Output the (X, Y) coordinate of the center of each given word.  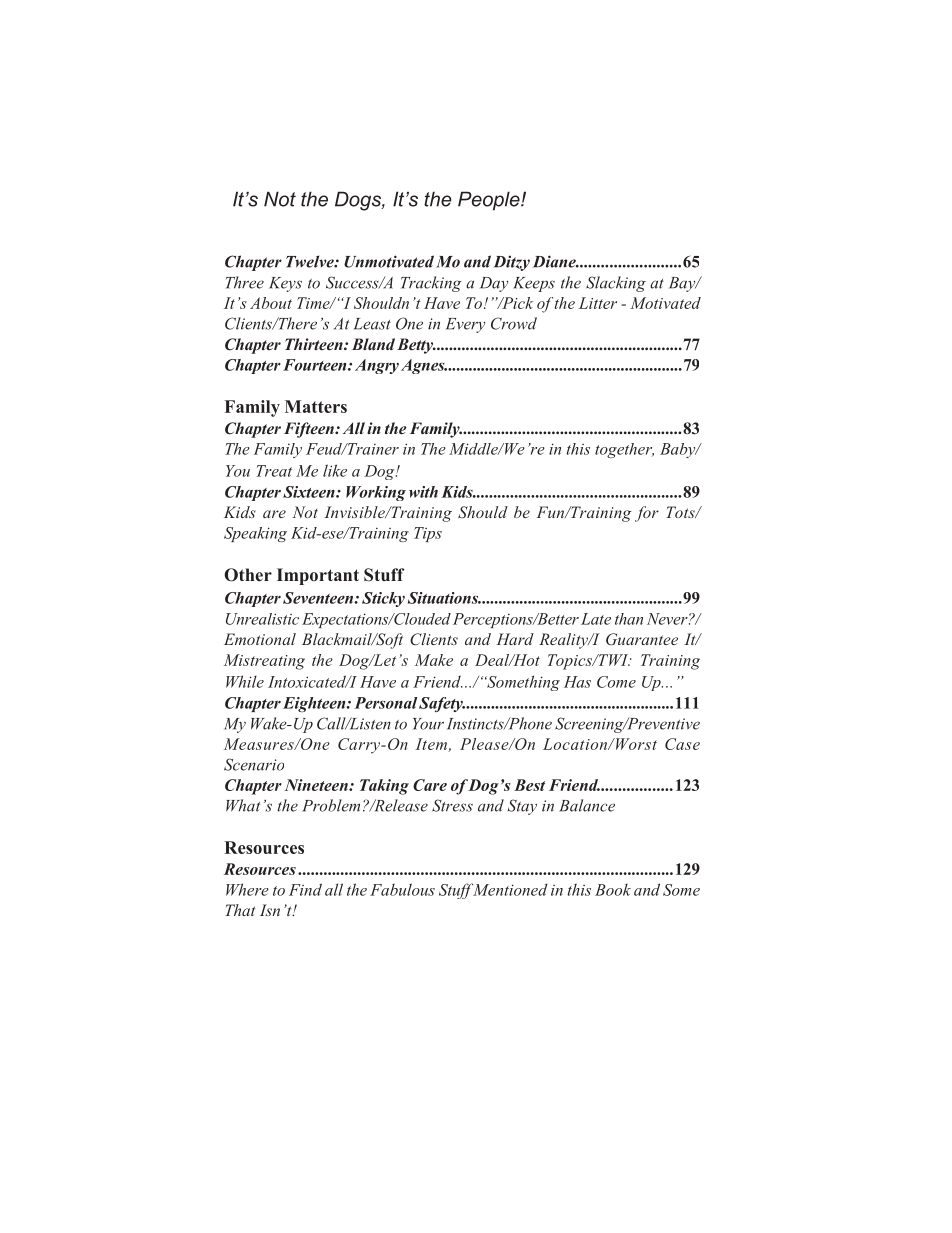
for (647, 514)
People (490, 201)
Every (465, 325)
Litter (598, 303)
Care (430, 785)
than (629, 619)
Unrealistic (262, 619)
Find (305, 889)
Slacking (616, 284)
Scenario (254, 764)
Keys (285, 284)
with (423, 492)
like (335, 470)
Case (682, 744)
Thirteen (315, 344)
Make (434, 660)
